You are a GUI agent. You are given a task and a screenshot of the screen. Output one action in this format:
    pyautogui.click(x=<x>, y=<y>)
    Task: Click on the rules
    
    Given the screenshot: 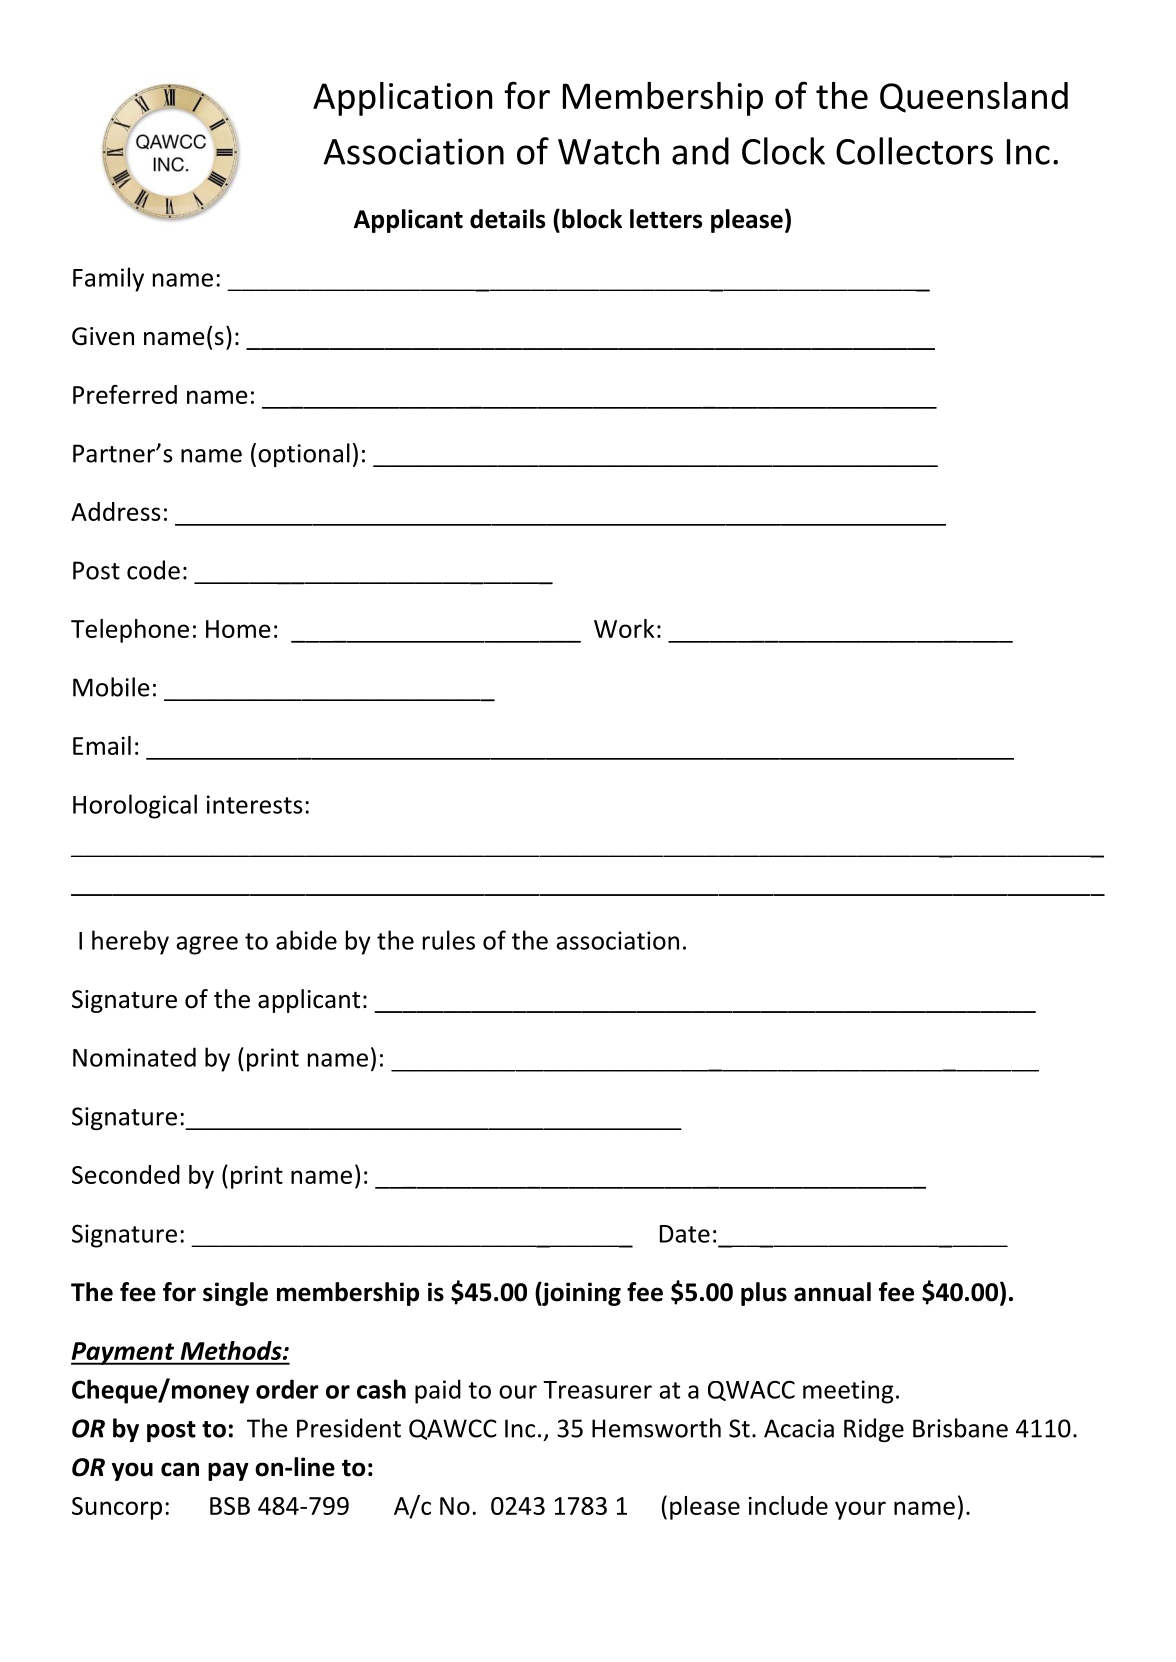 What is the action you would take?
    pyautogui.click(x=449, y=940)
